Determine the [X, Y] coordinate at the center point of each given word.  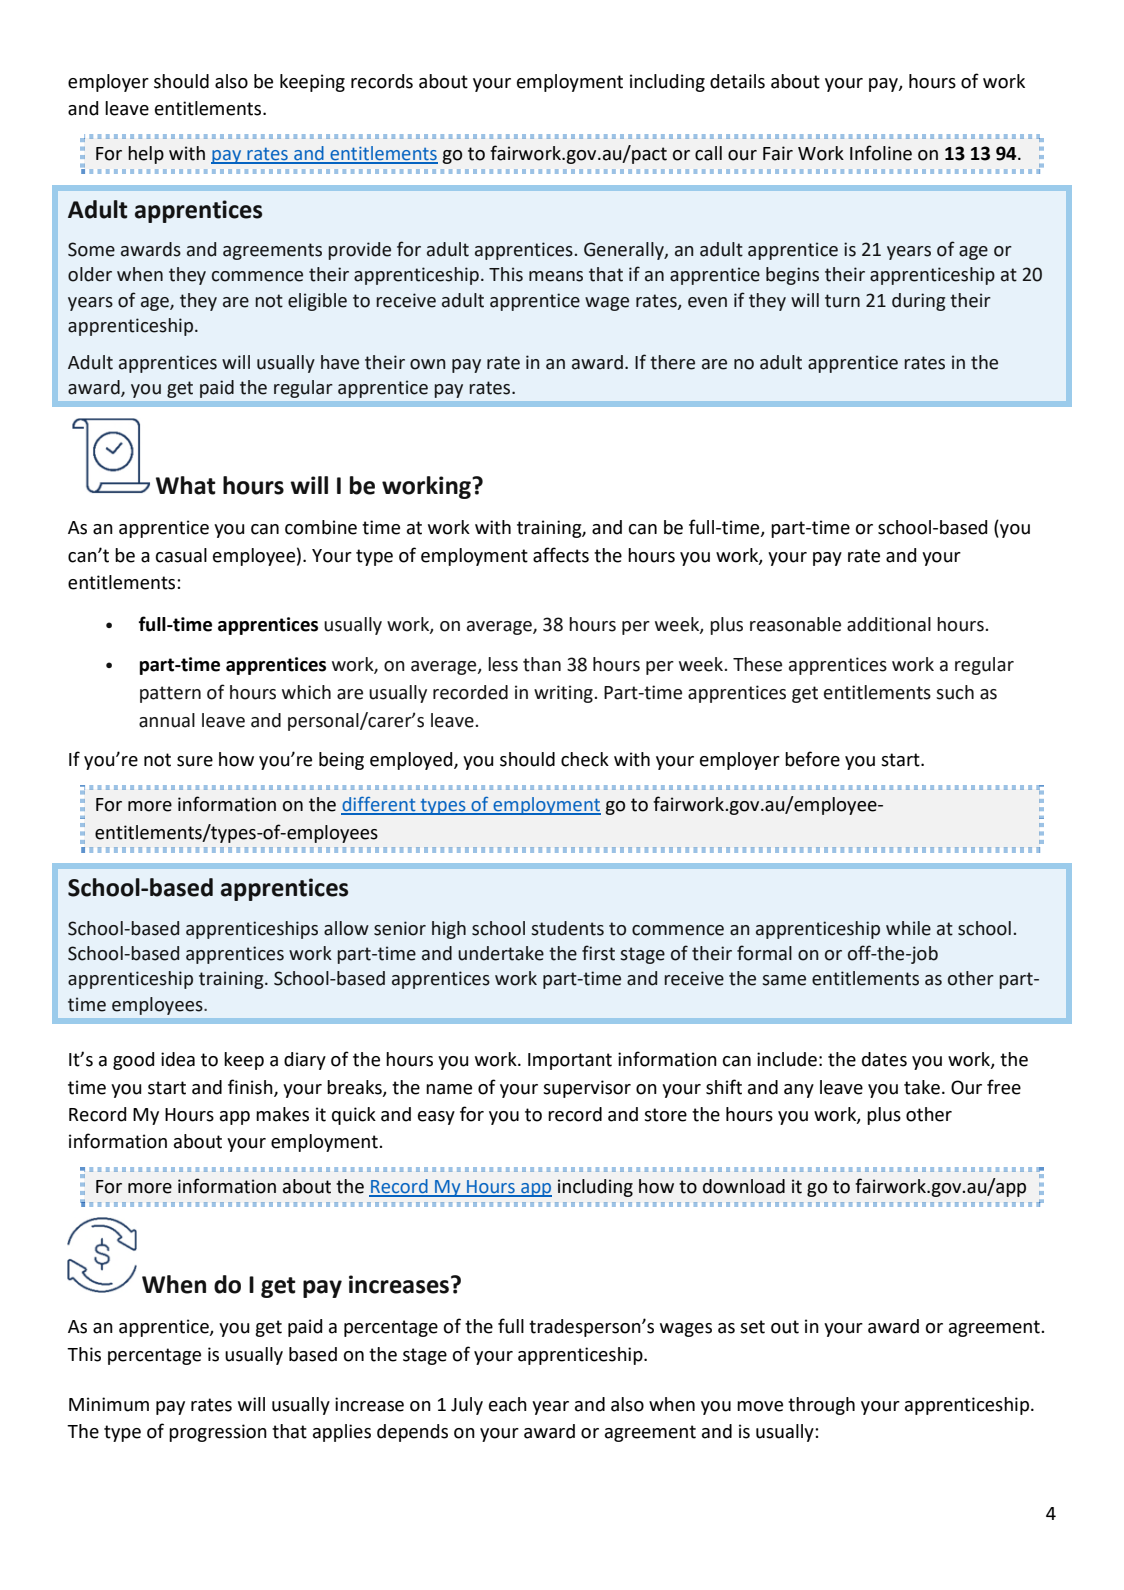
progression [218, 1433]
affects [561, 555]
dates [884, 1059]
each [508, 1404]
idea [178, 1059]
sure [195, 761]
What [186, 485]
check [585, 759]
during [918, 302]
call [708, 153]
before [812, 759]
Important [570, 1061]
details [737, 81]
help [146, 155]
